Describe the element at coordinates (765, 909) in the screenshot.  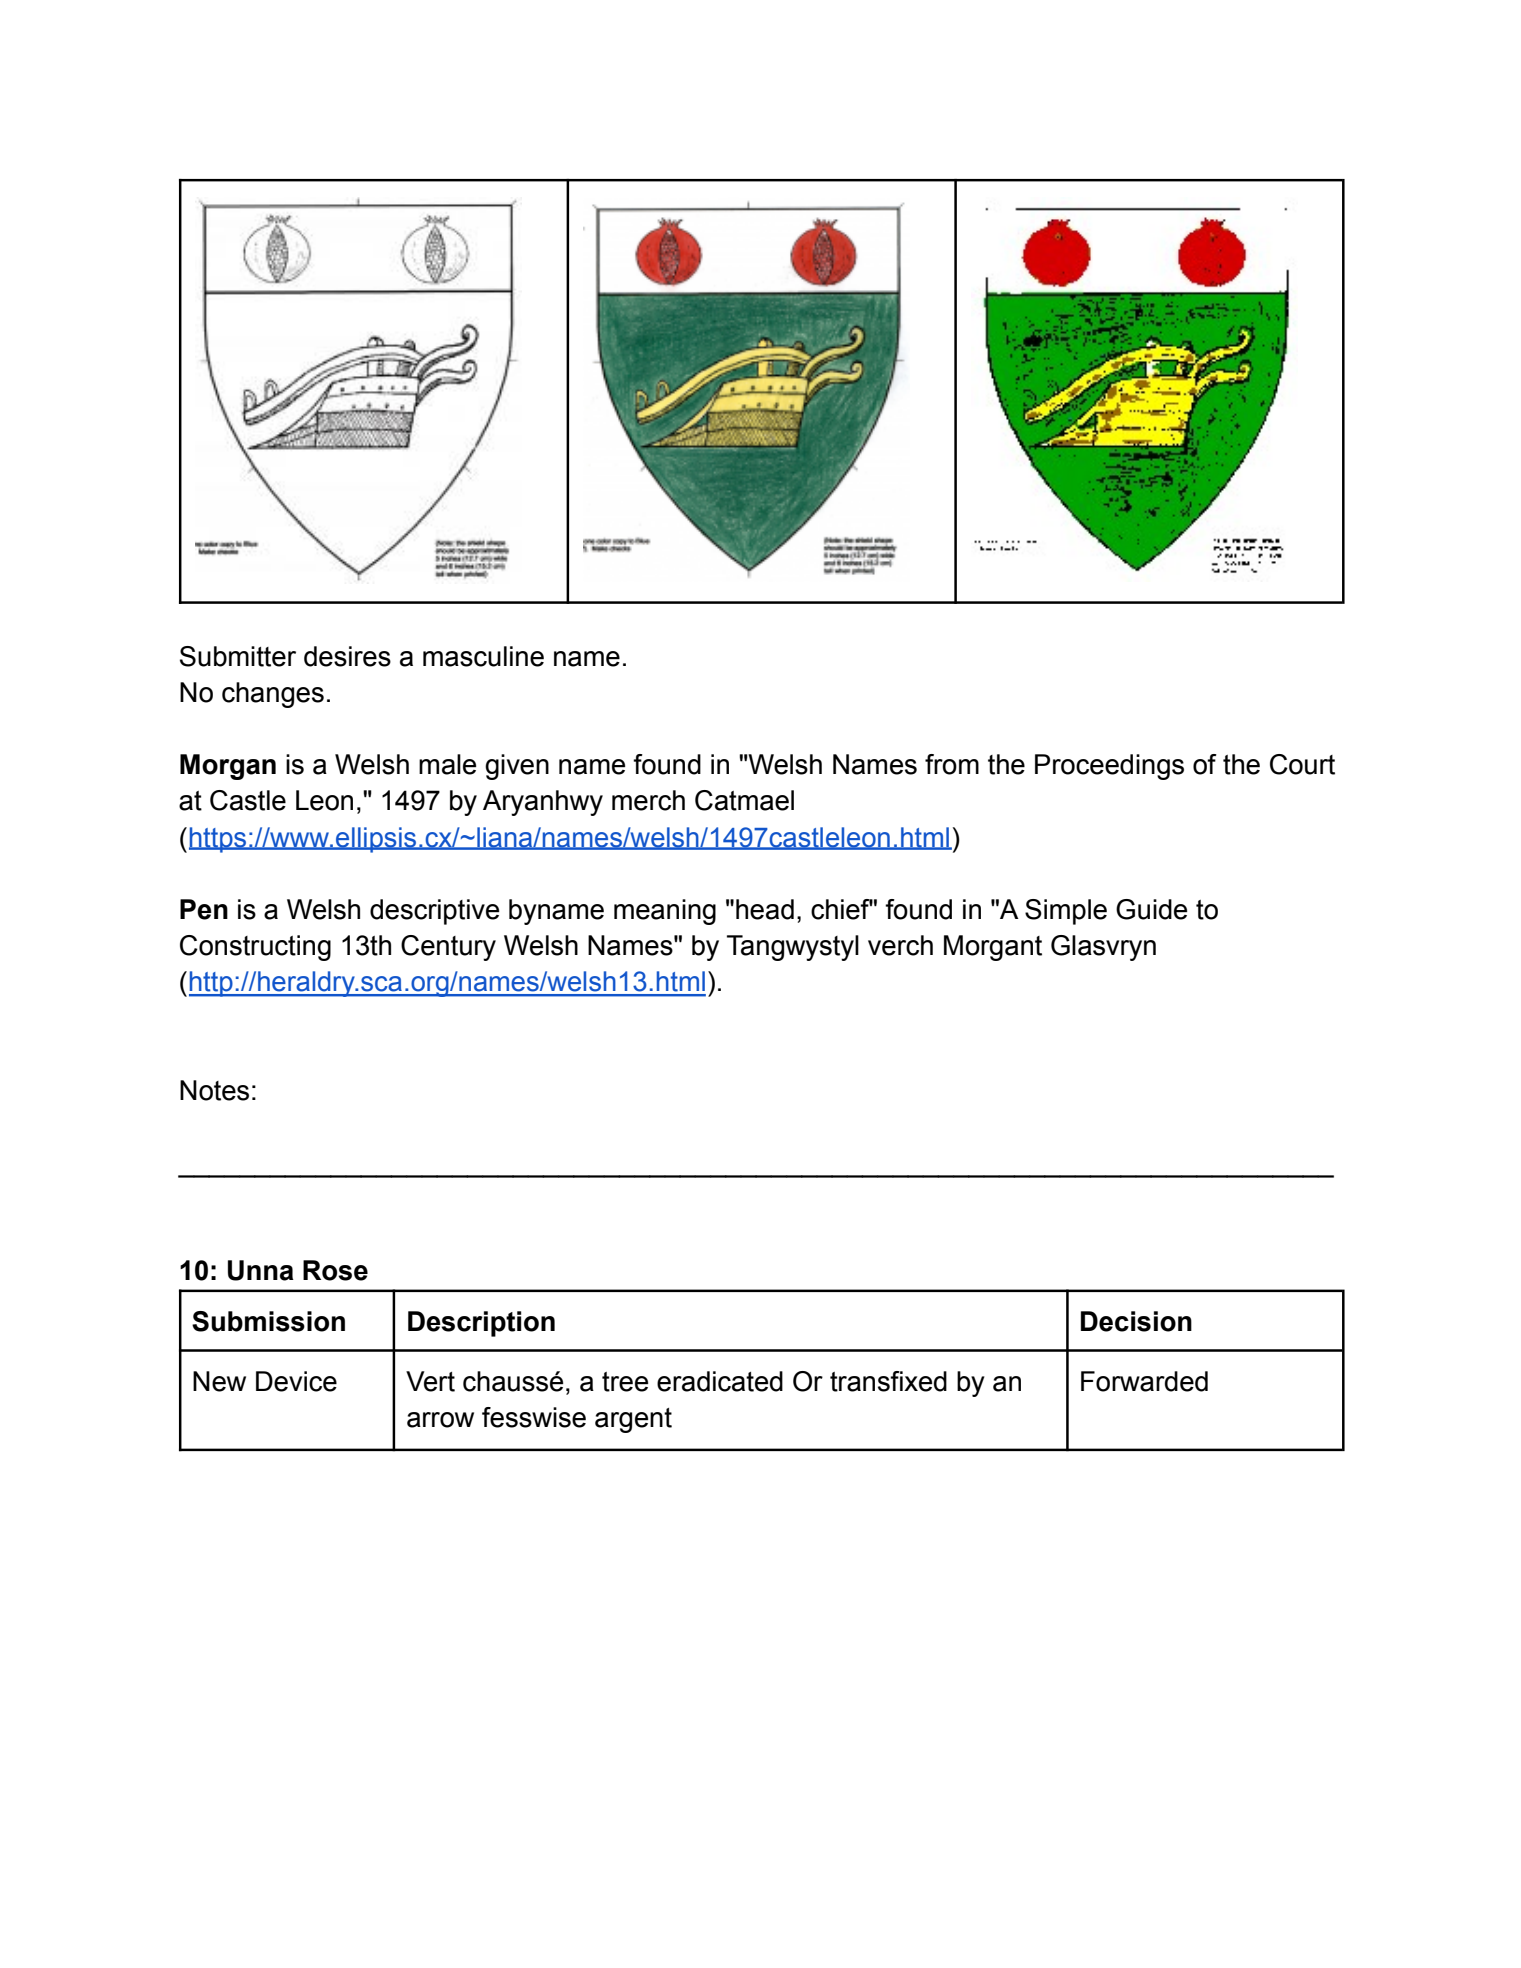
I see `head` at that location.
